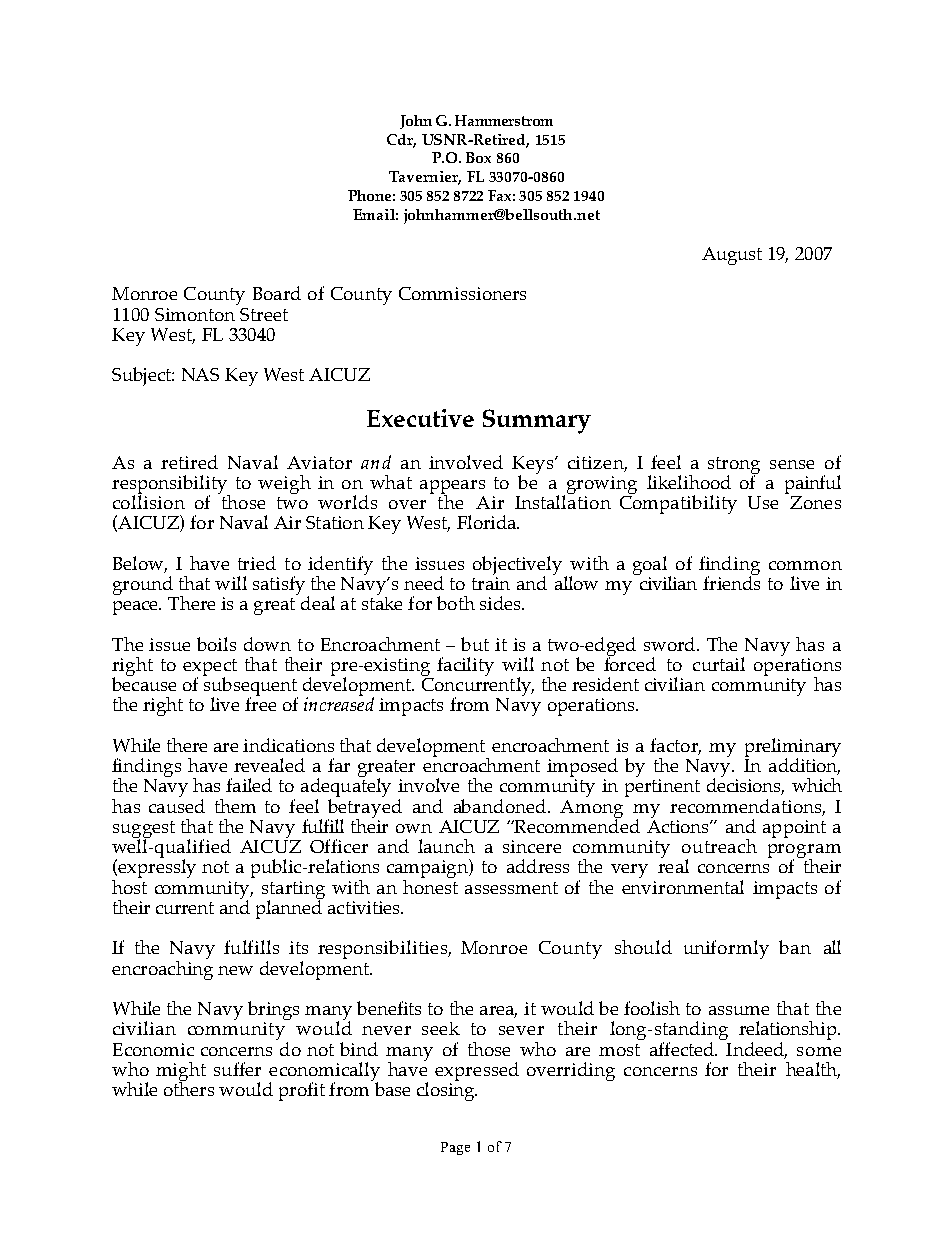  What do you see at coordinates (734, 466) in the page?
I see `strong` at bounding box center [734, 466].
